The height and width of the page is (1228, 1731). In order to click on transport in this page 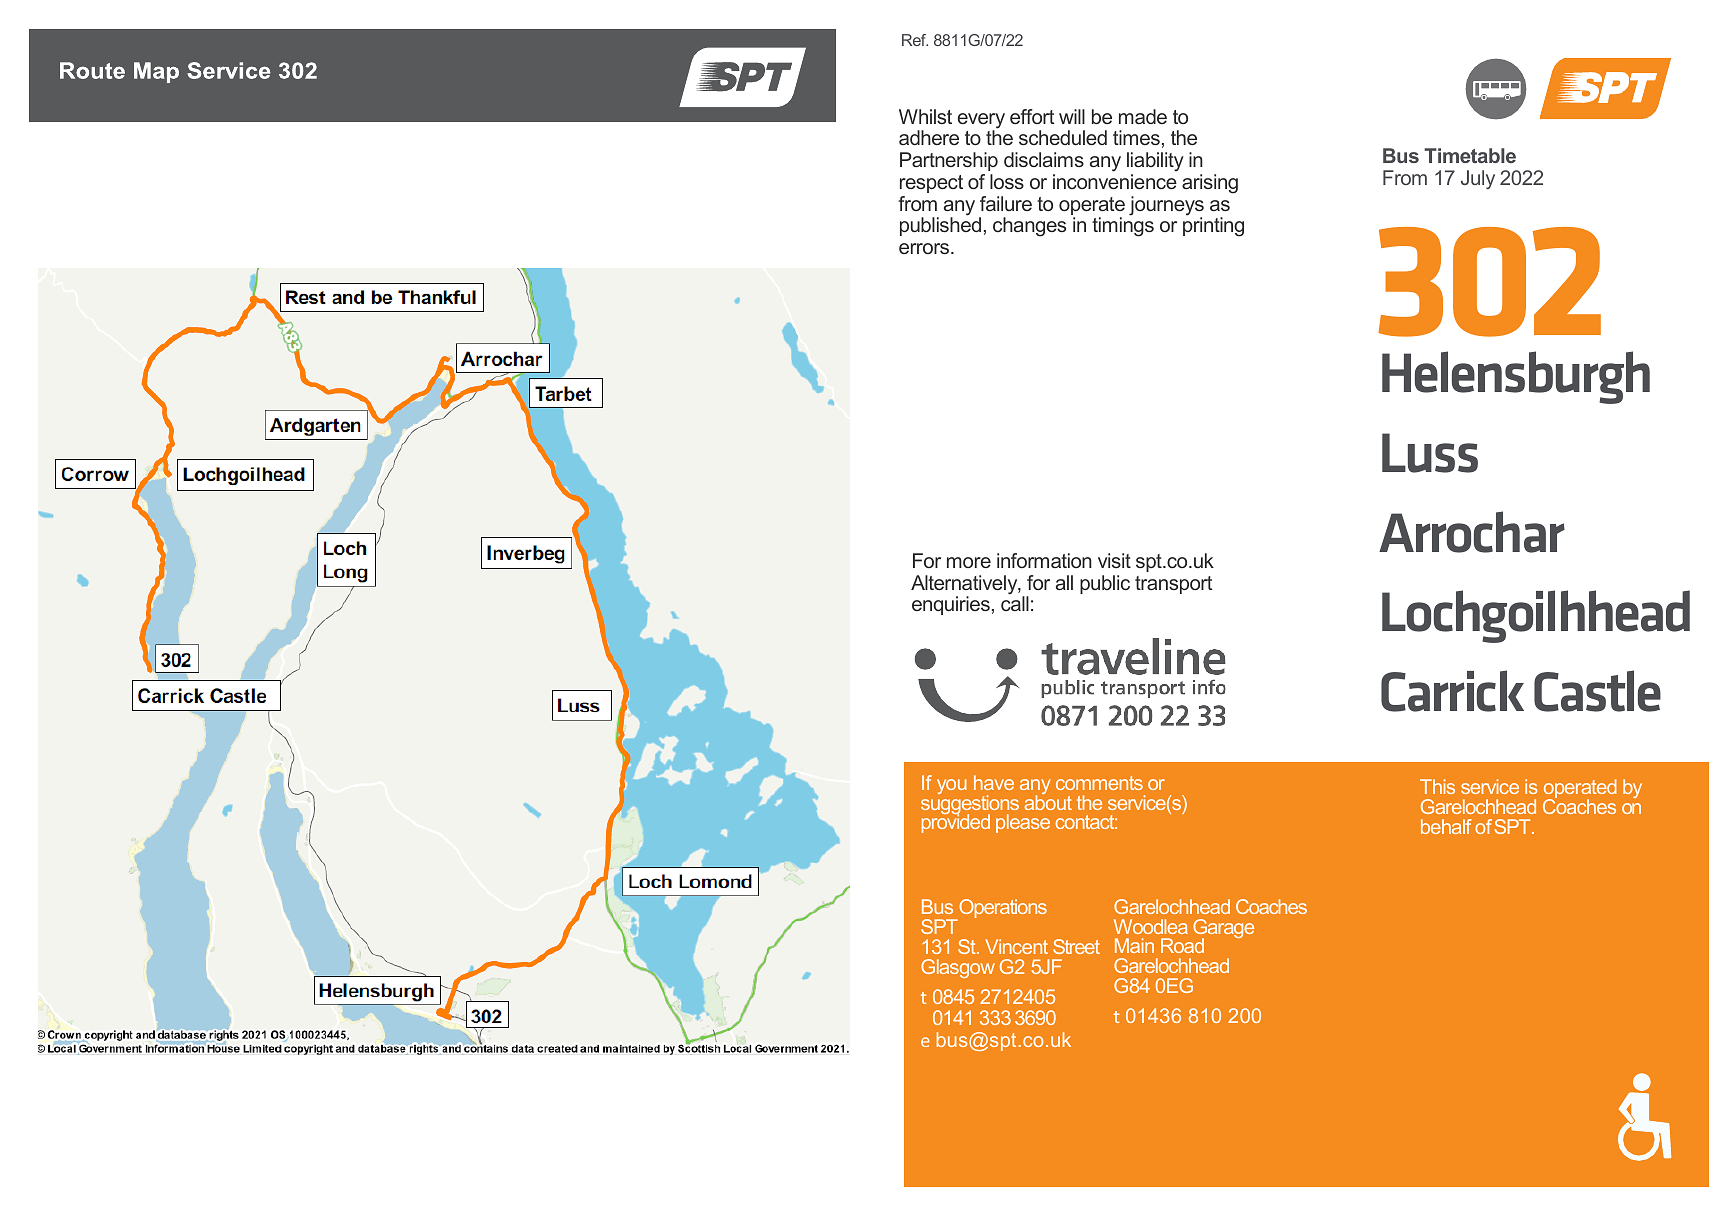, I will do `click(1173, 585)`.
